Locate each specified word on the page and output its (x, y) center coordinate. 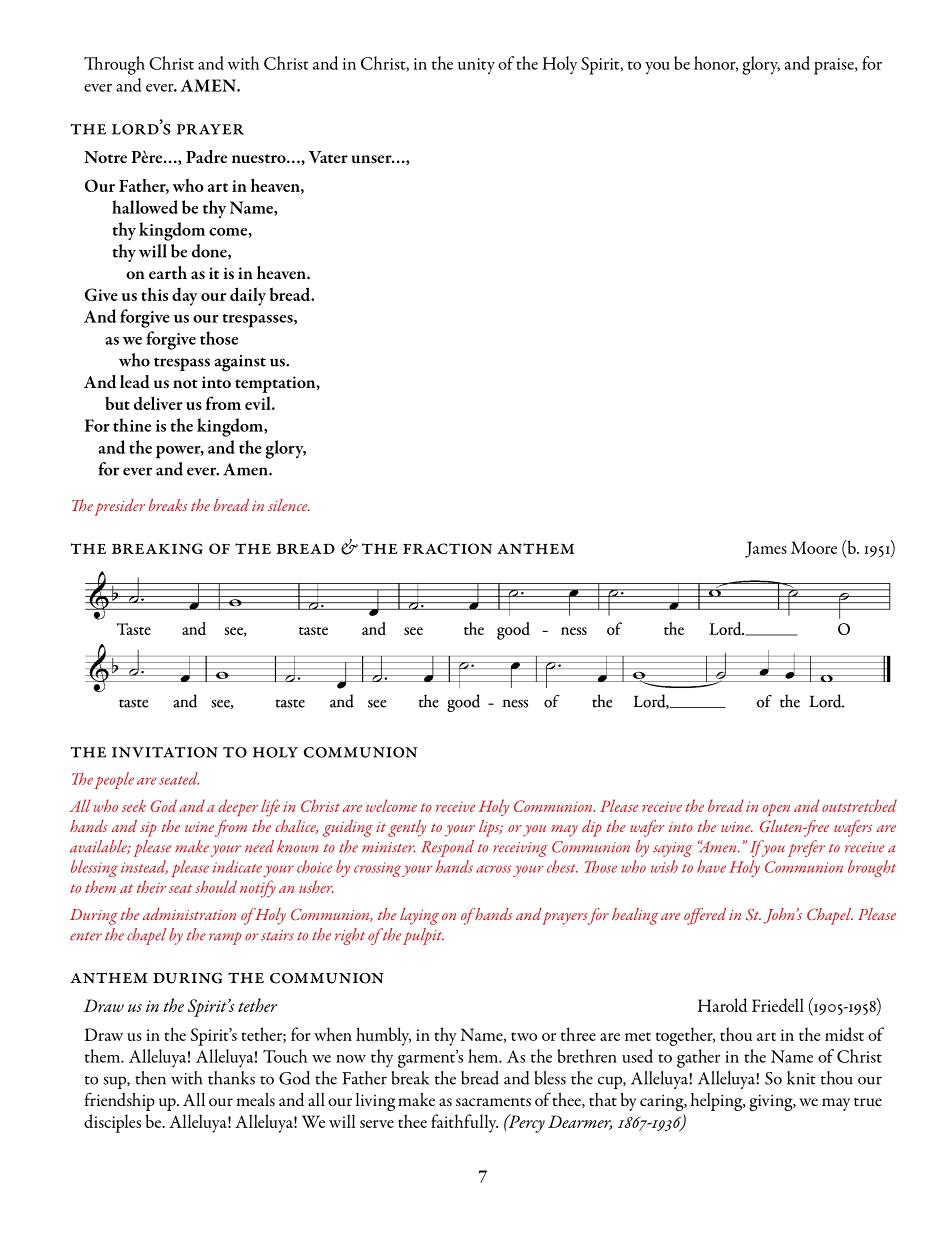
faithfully (464, 1123)
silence (289, 505)
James (766, 549)
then (150, 1078)
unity (476, 66)
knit (801, 1078)
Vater (328, 157)
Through (114, 65)
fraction (447, 548)
